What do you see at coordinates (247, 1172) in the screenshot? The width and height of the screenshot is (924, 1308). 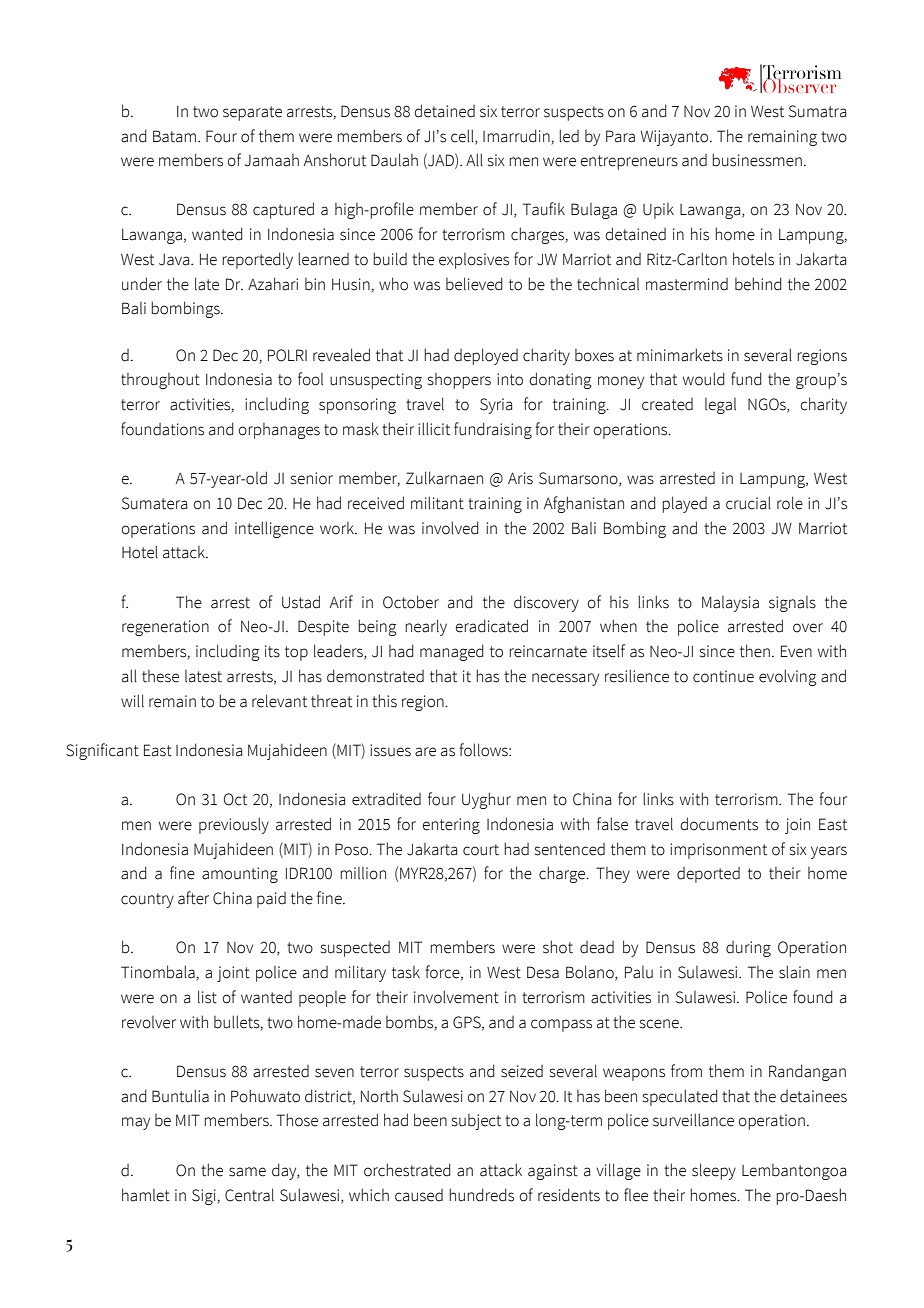 I see `same` at bounding box center [247, 1172].
